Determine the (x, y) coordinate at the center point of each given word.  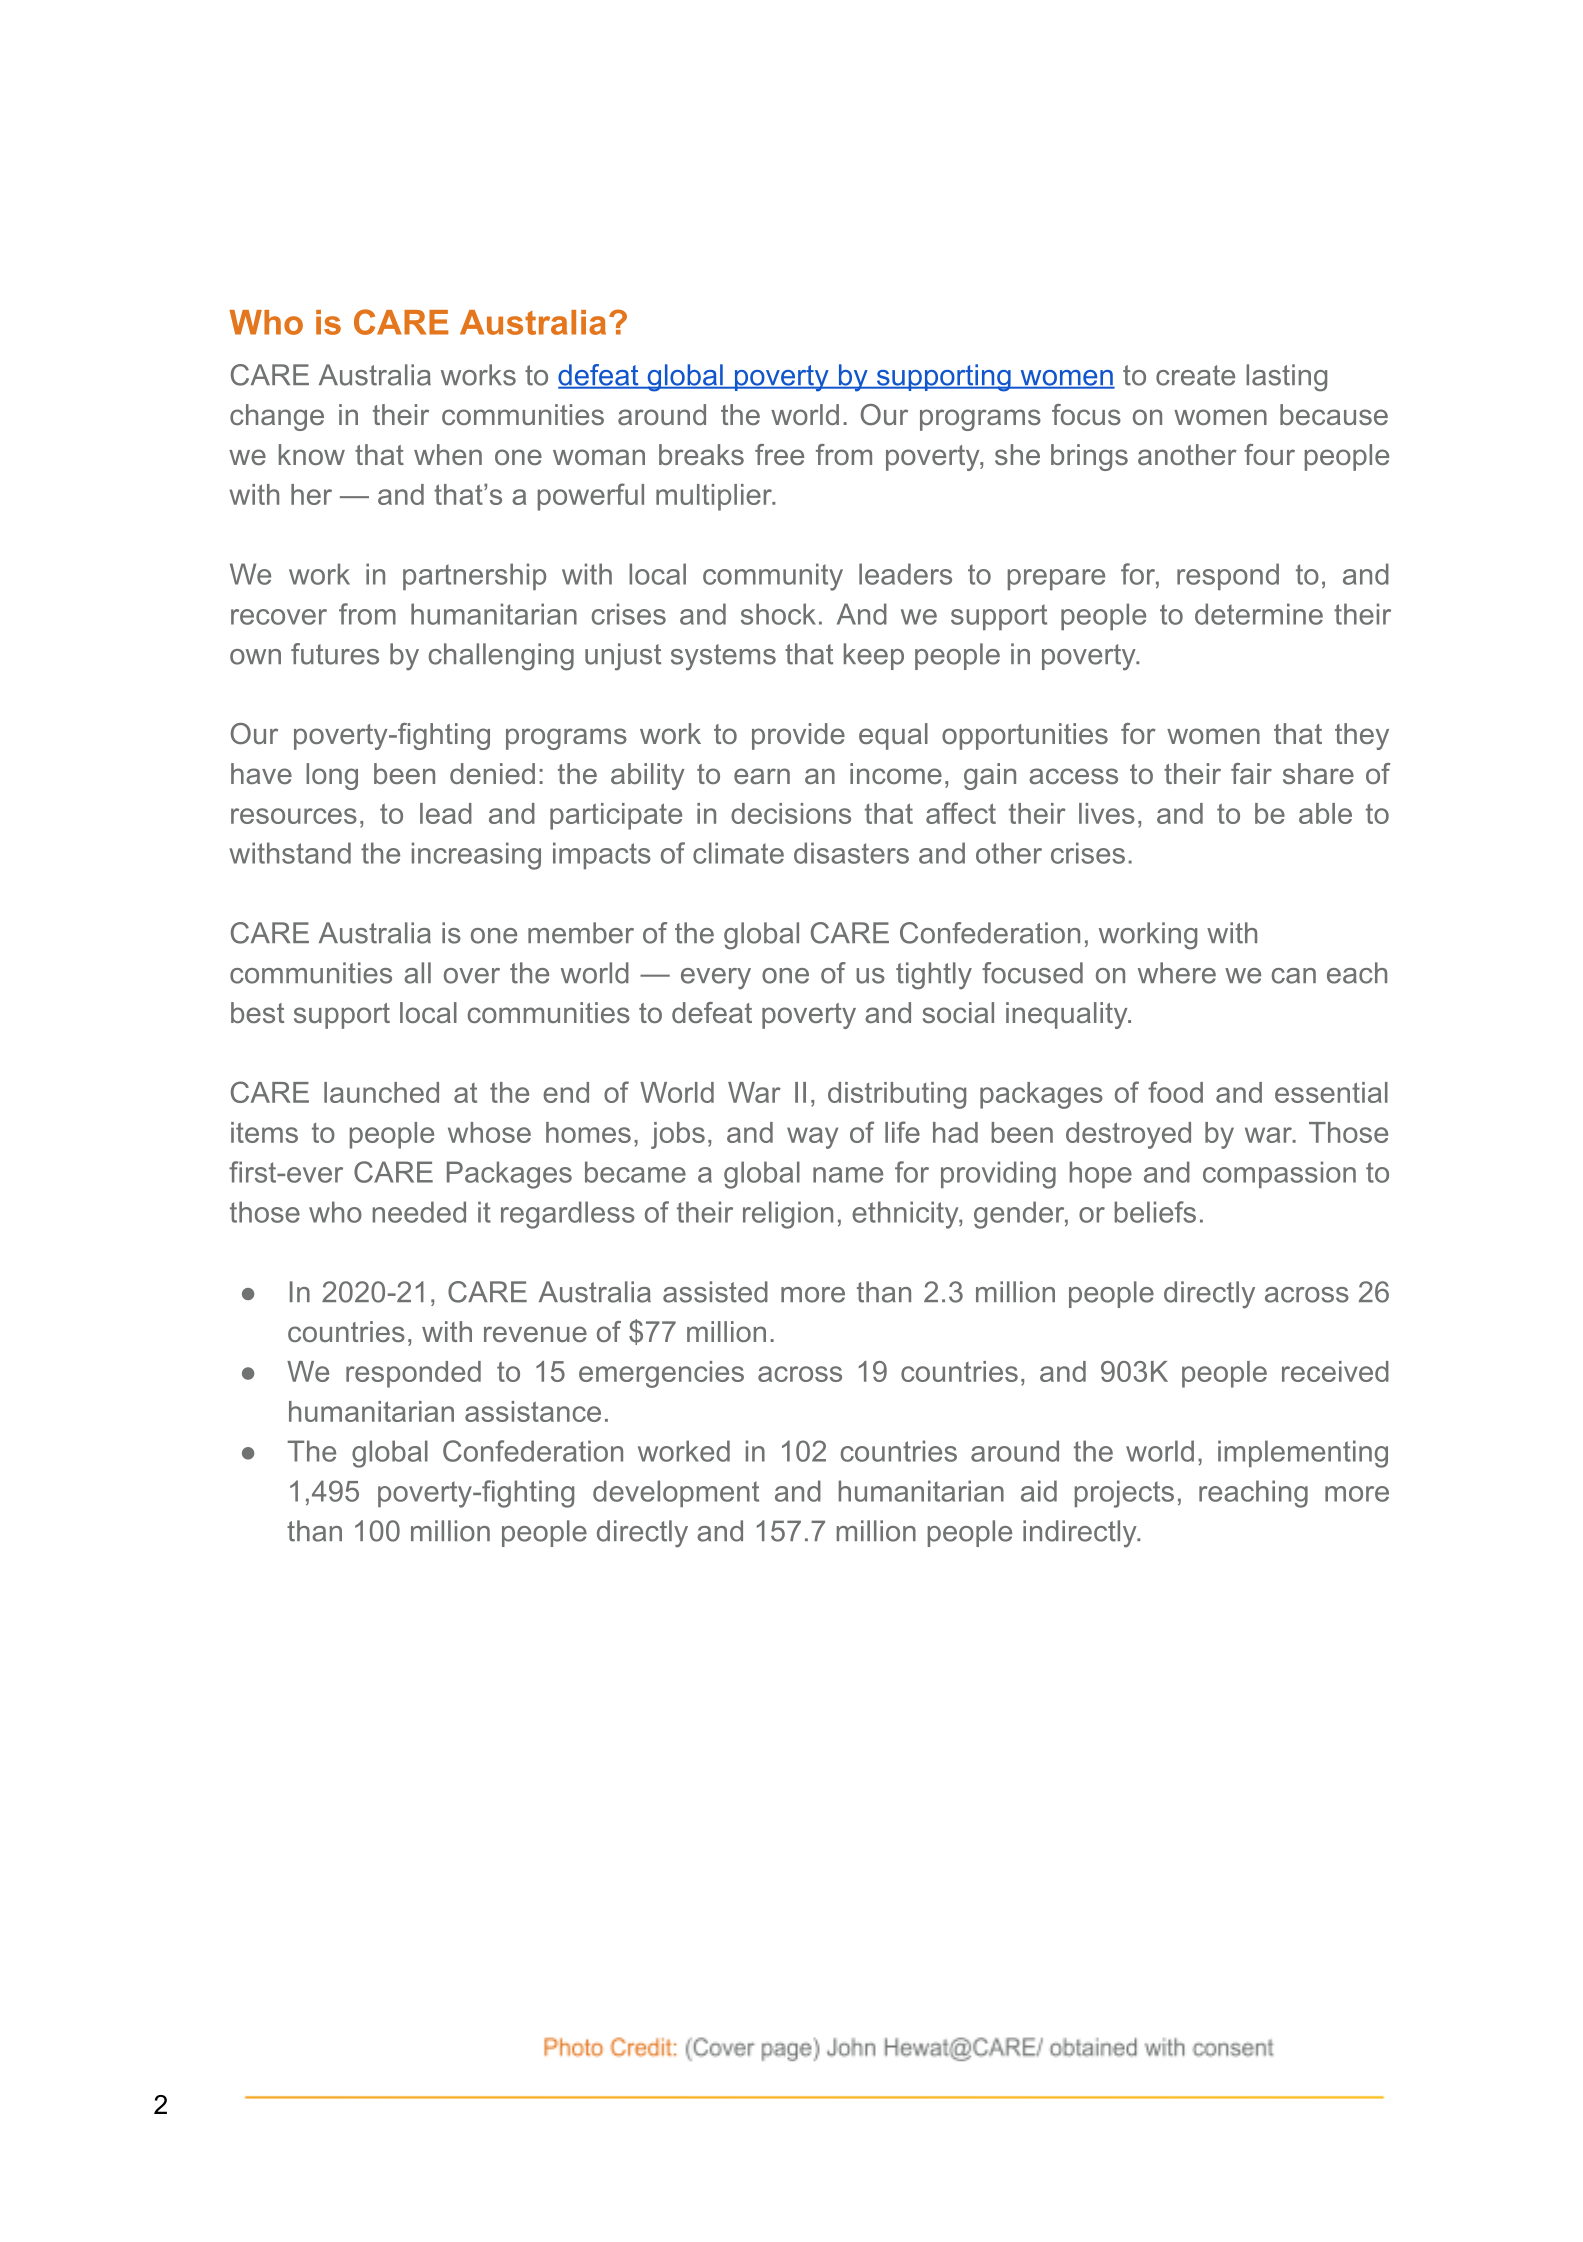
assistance (533, 1411)
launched (381, 1092)
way (812, 1138)
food (1175, 1092)
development (676, 1493)
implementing (1303, 1454)
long (332, 776)
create (1195, 375)
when (448, 454)
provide (798, 736)
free (779, 454)
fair (1251, 773)
